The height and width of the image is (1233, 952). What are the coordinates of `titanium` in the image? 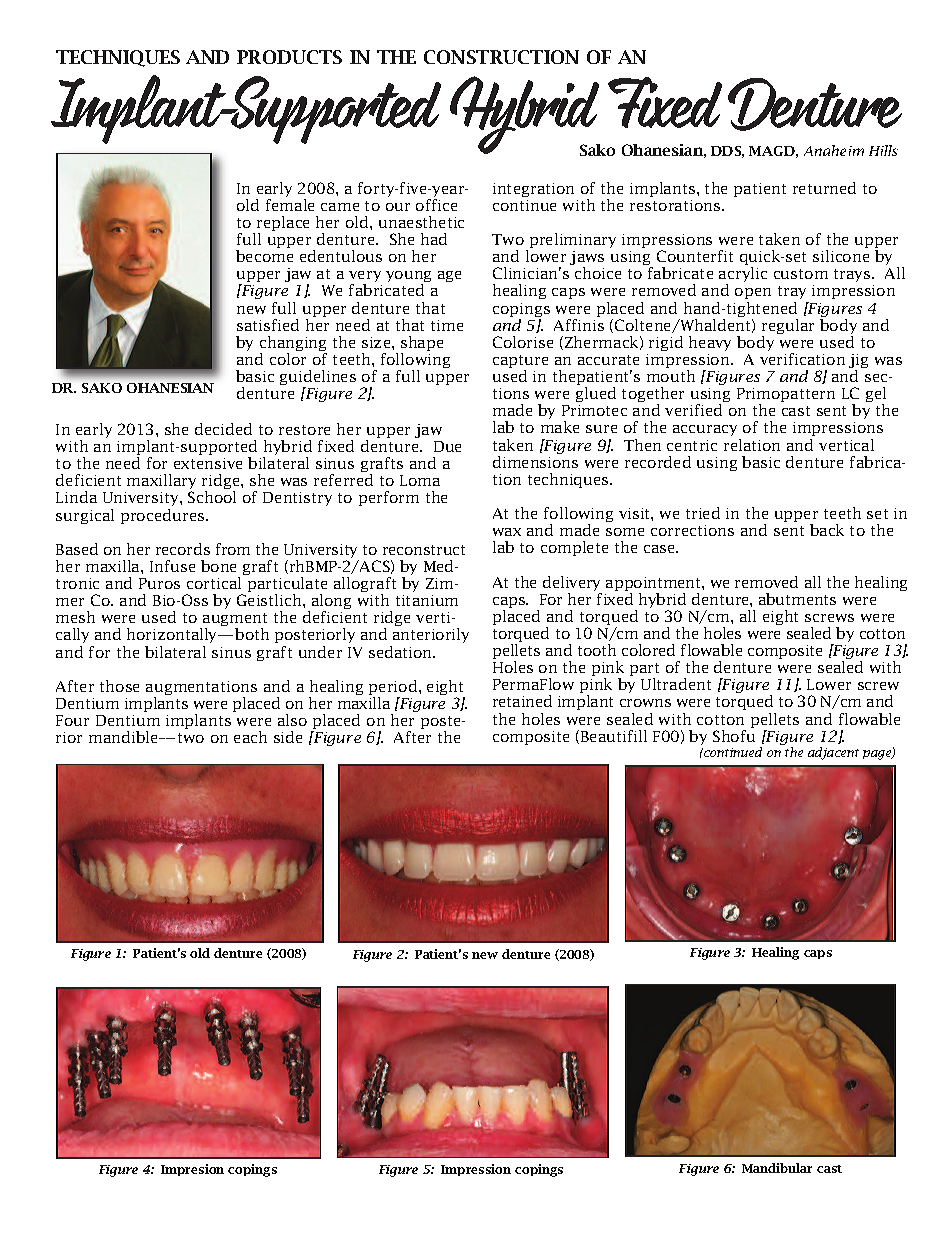 It's located at (427, 600).
